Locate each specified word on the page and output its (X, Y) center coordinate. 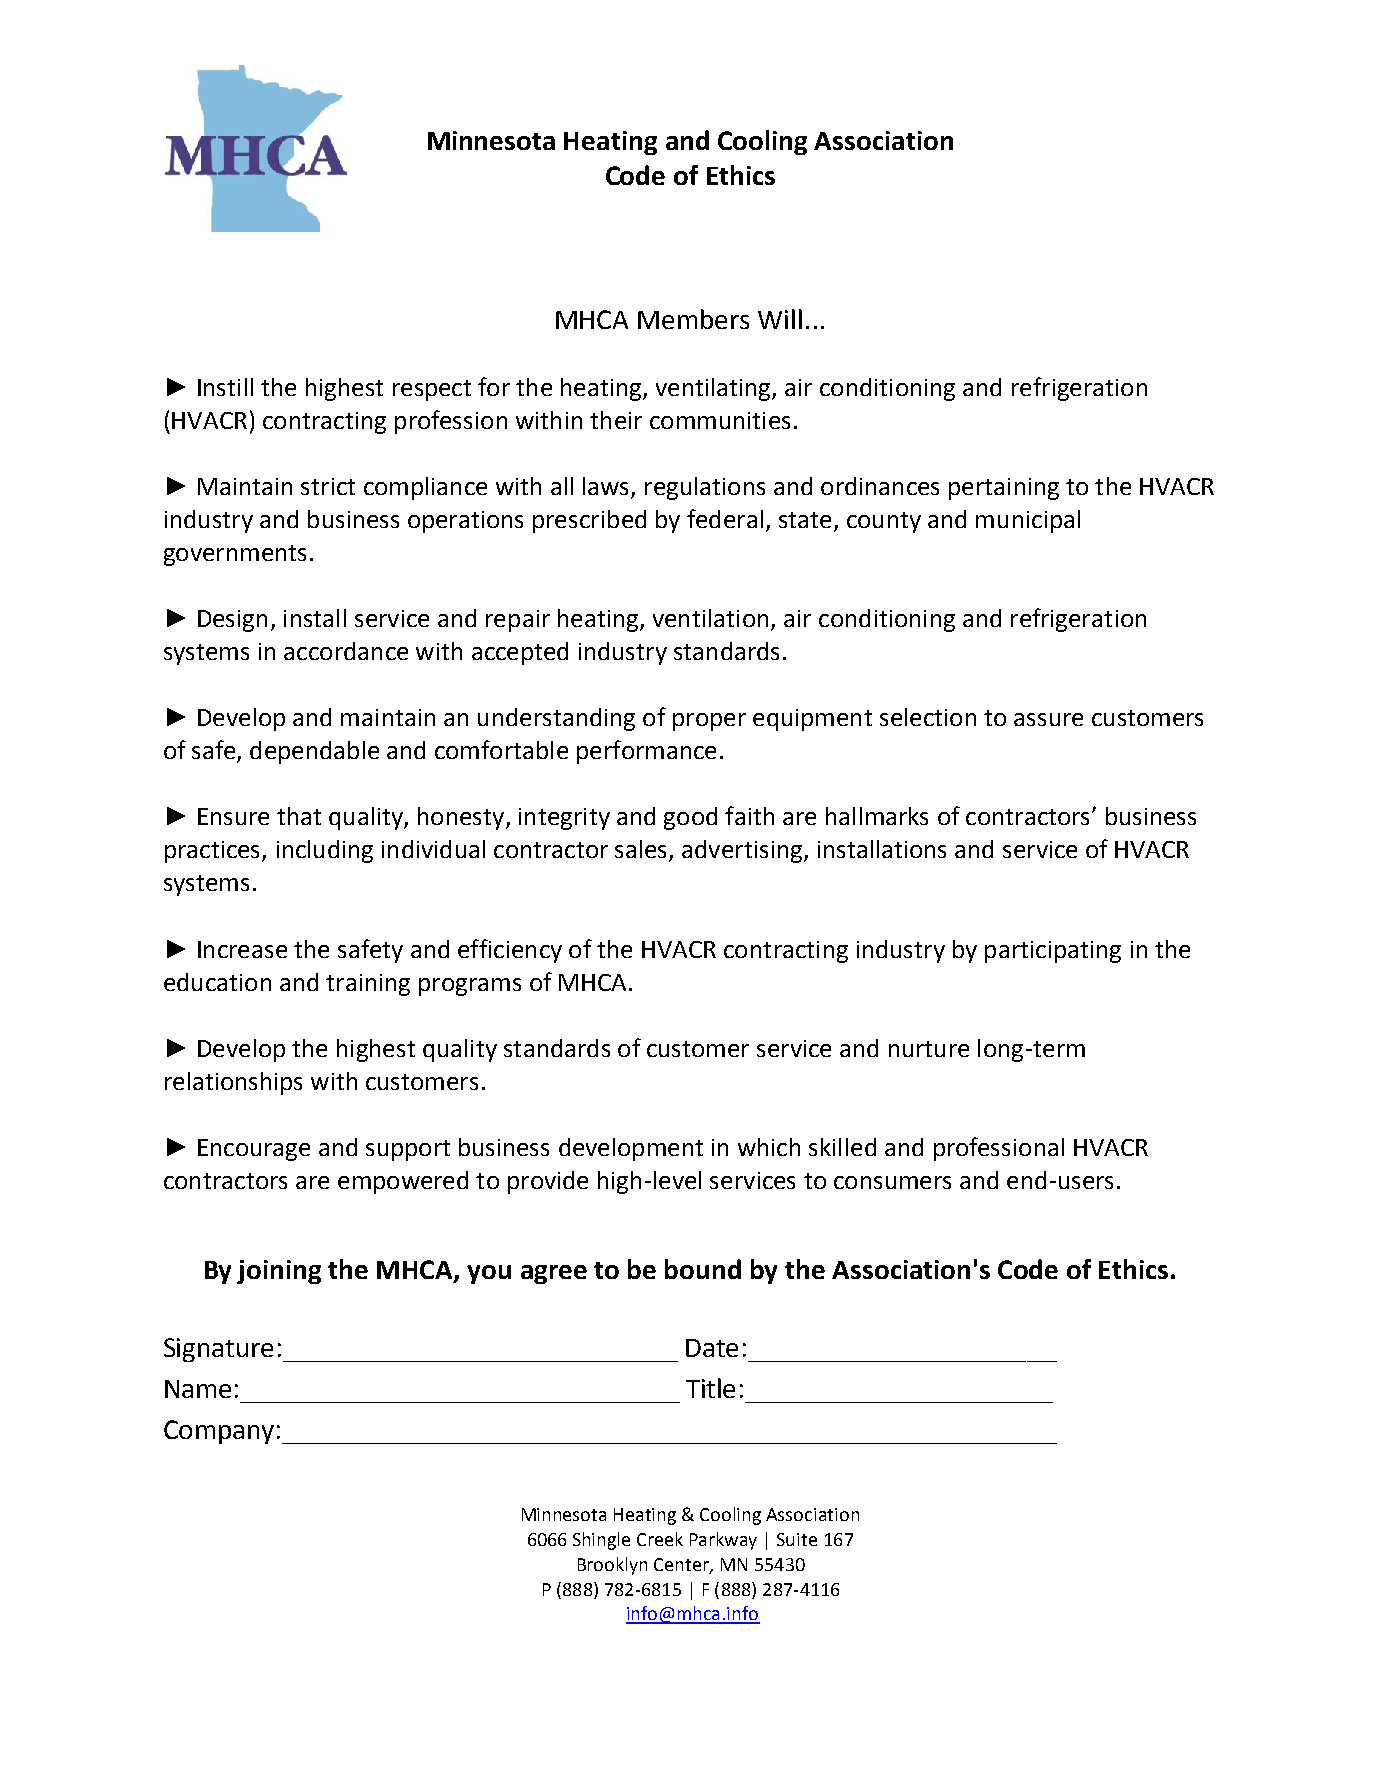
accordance (346, 651)
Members (693, 319)
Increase (242, 949)
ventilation (710, 618)
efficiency (510, 951)
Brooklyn (612, 1566)
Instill (225, 387)
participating (1053, 952)
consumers (892, 1182)
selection (928, 717)
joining (279, 1272)
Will (780, 319)
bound (703, 1269)
